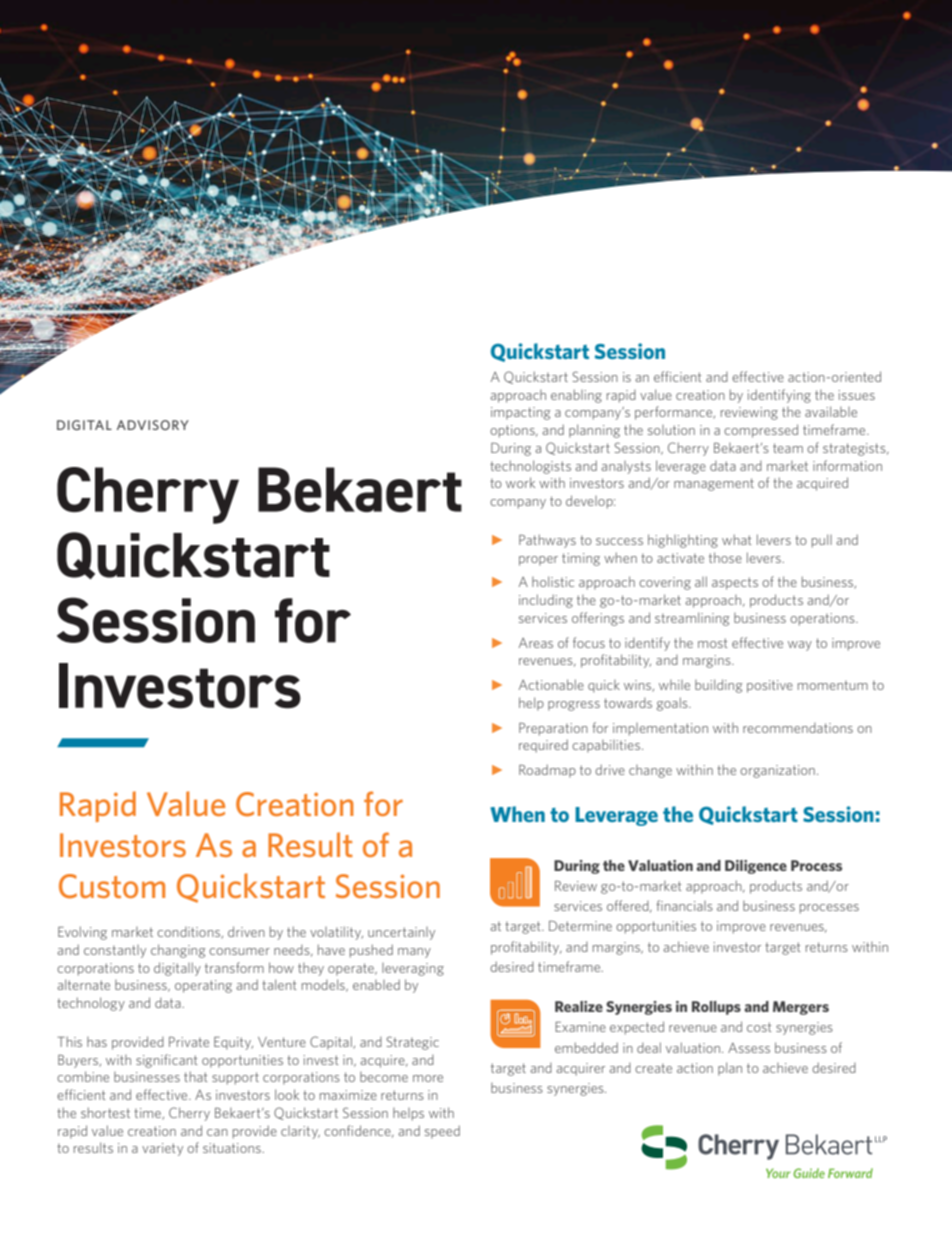  Describe the element at coordinates (153, 425) in the page. I see `ADVISORY` at that location.
